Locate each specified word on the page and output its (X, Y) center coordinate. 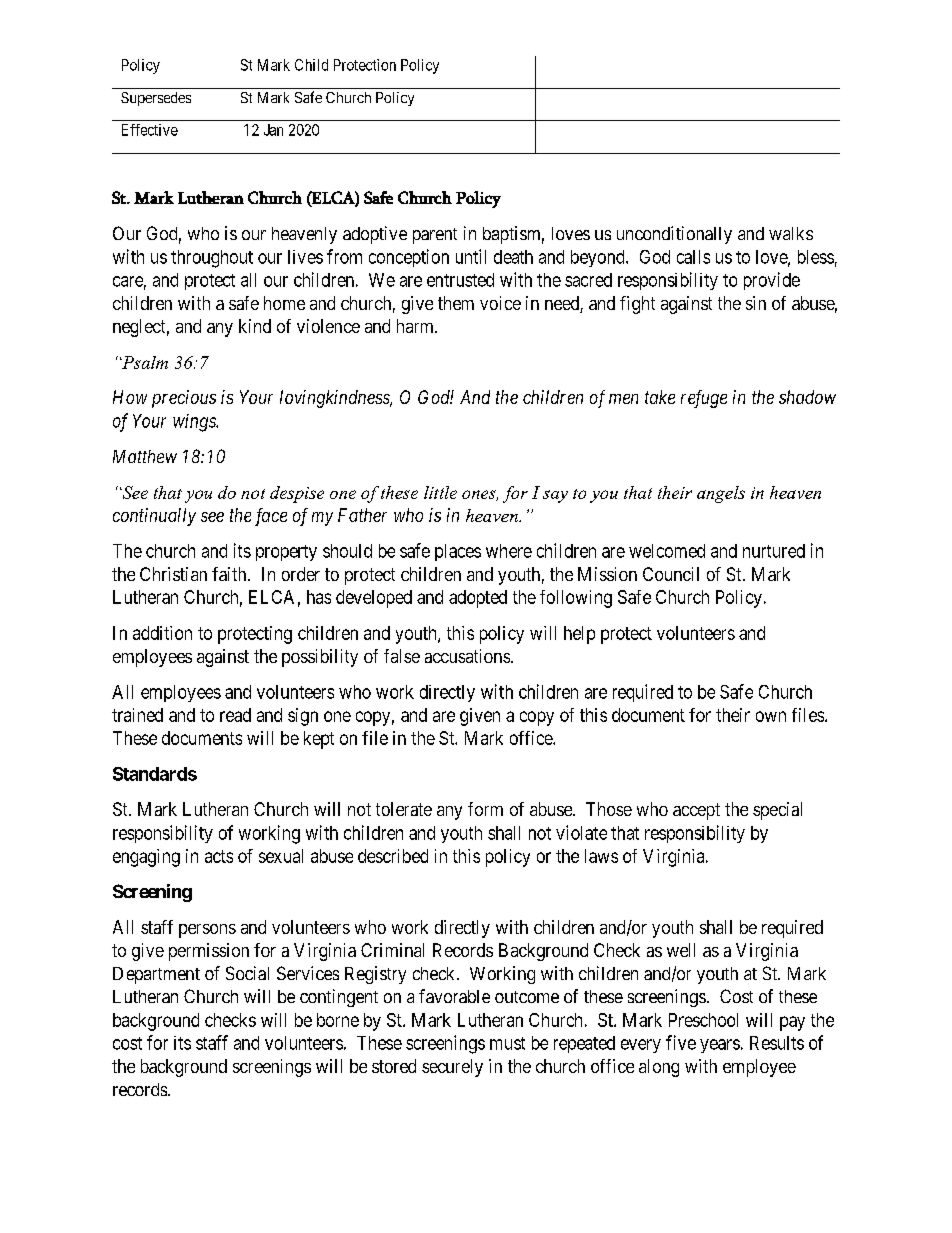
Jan (273, 130)
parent (435, 236)
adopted (478, 599)
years (720, 1046)
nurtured (774, 551)
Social (247, 973)
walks (791, 233)
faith (230, 574)
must (507, 1043)
